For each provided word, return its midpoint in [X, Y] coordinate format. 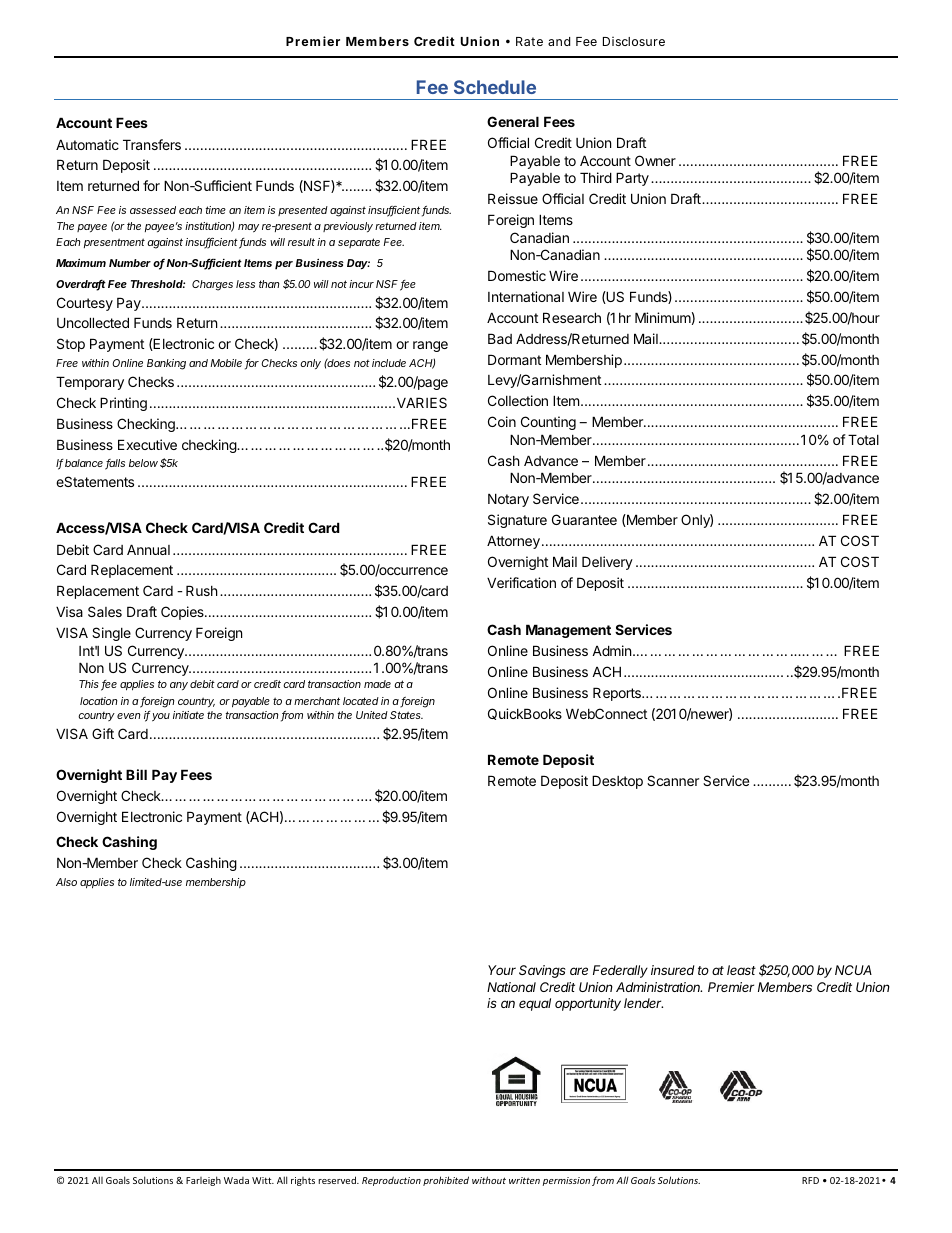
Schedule [495, 87]
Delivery [607, 563]
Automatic [87, 144]
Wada [236, 1180]
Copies [183, 613]
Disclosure [634, 41]
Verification [521, 582]
